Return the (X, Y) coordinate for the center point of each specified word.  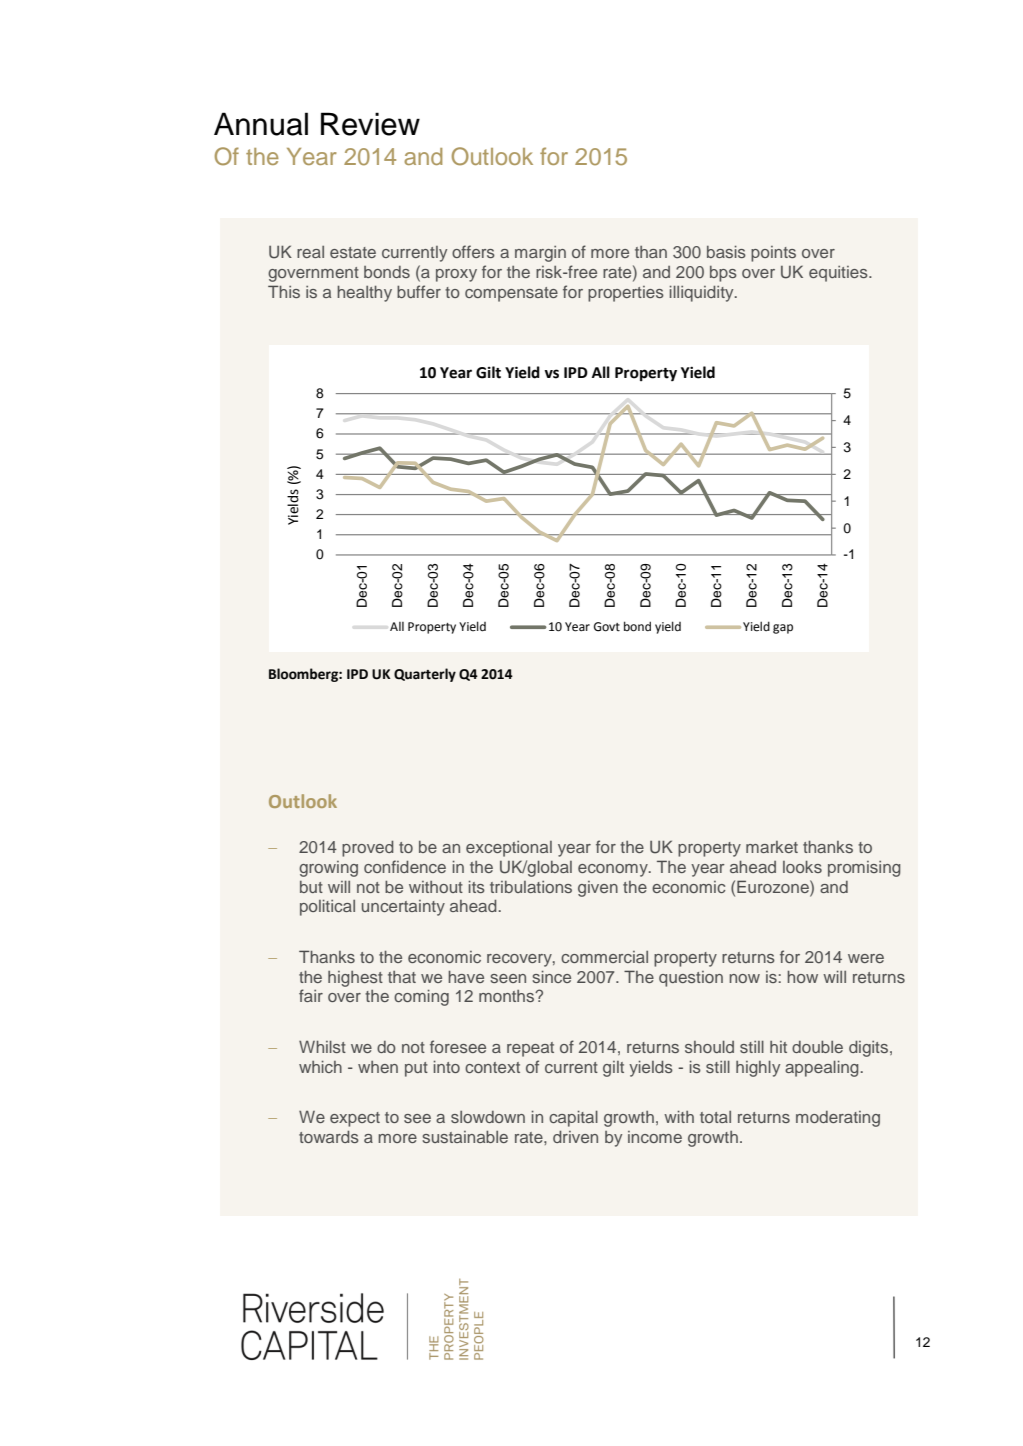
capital (573, 1118)
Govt (607, 627)
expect (355, 1119)
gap (783, 629)
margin (540, 254)
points (773, 254)
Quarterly (425, 675)
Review (370, 124)
